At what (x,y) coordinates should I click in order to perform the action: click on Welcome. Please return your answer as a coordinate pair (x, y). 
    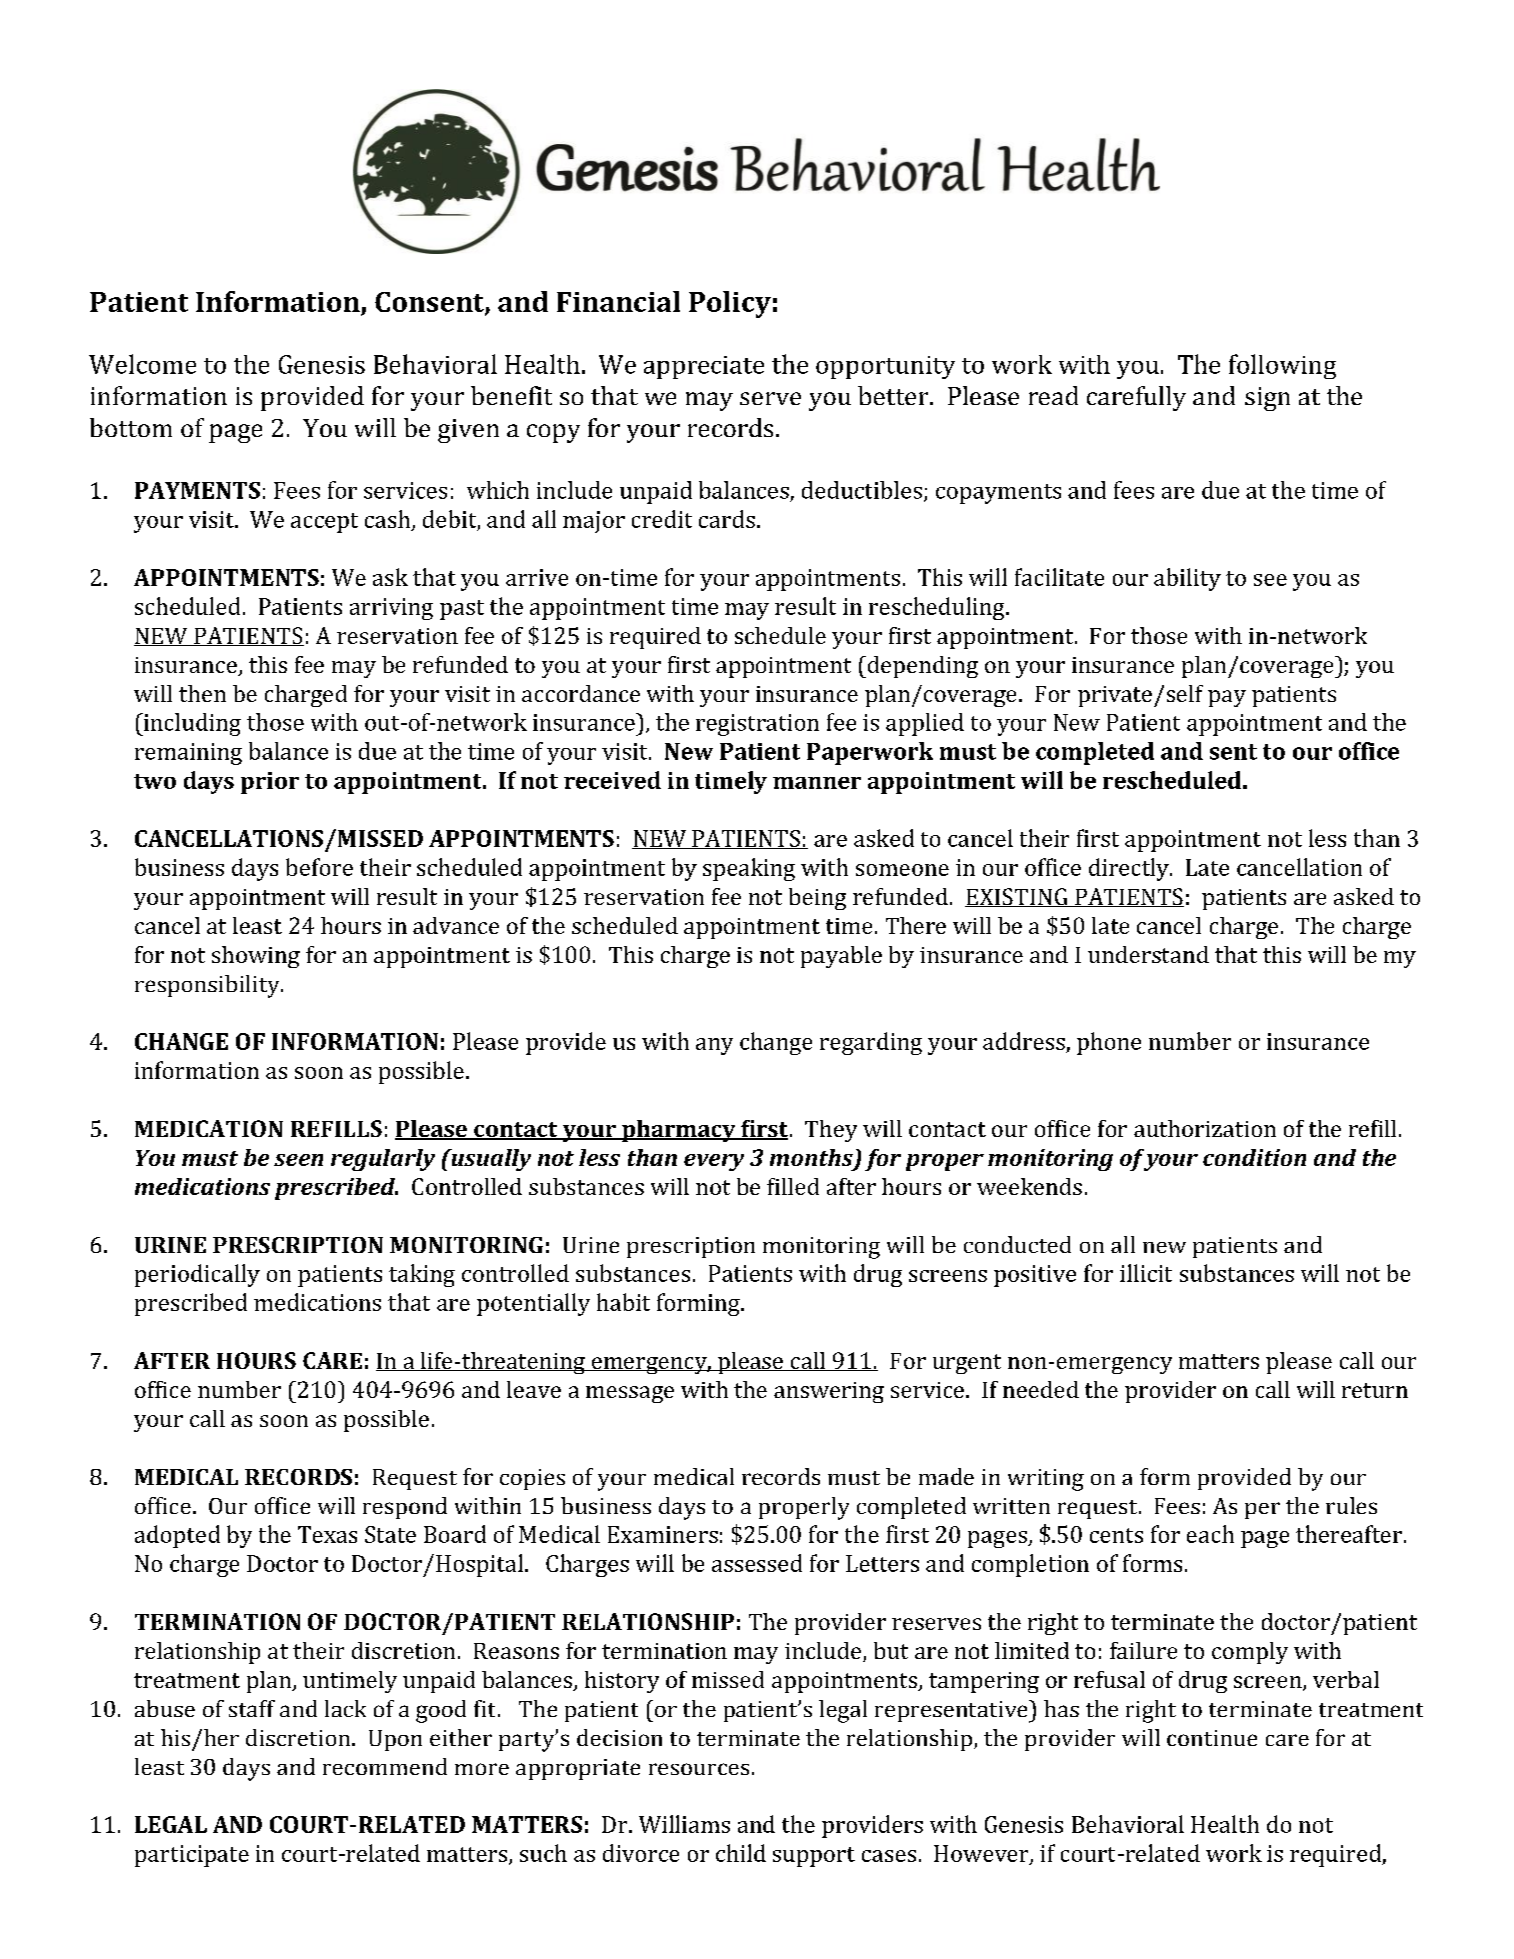
    Looking at the image, I should click on (142, 364).
